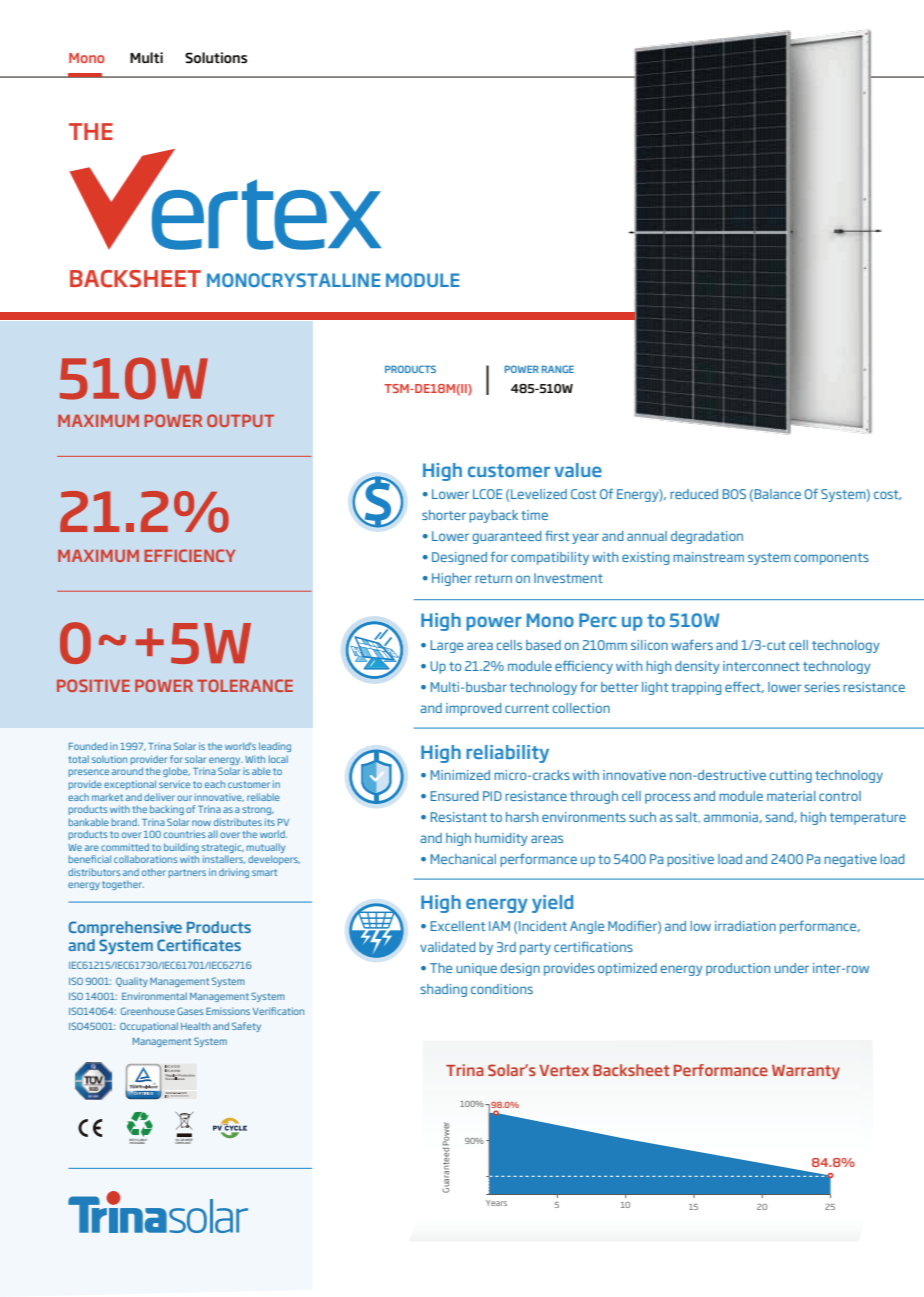 The image size is (924, 1297). I want to click on return, so click(493, 578).
